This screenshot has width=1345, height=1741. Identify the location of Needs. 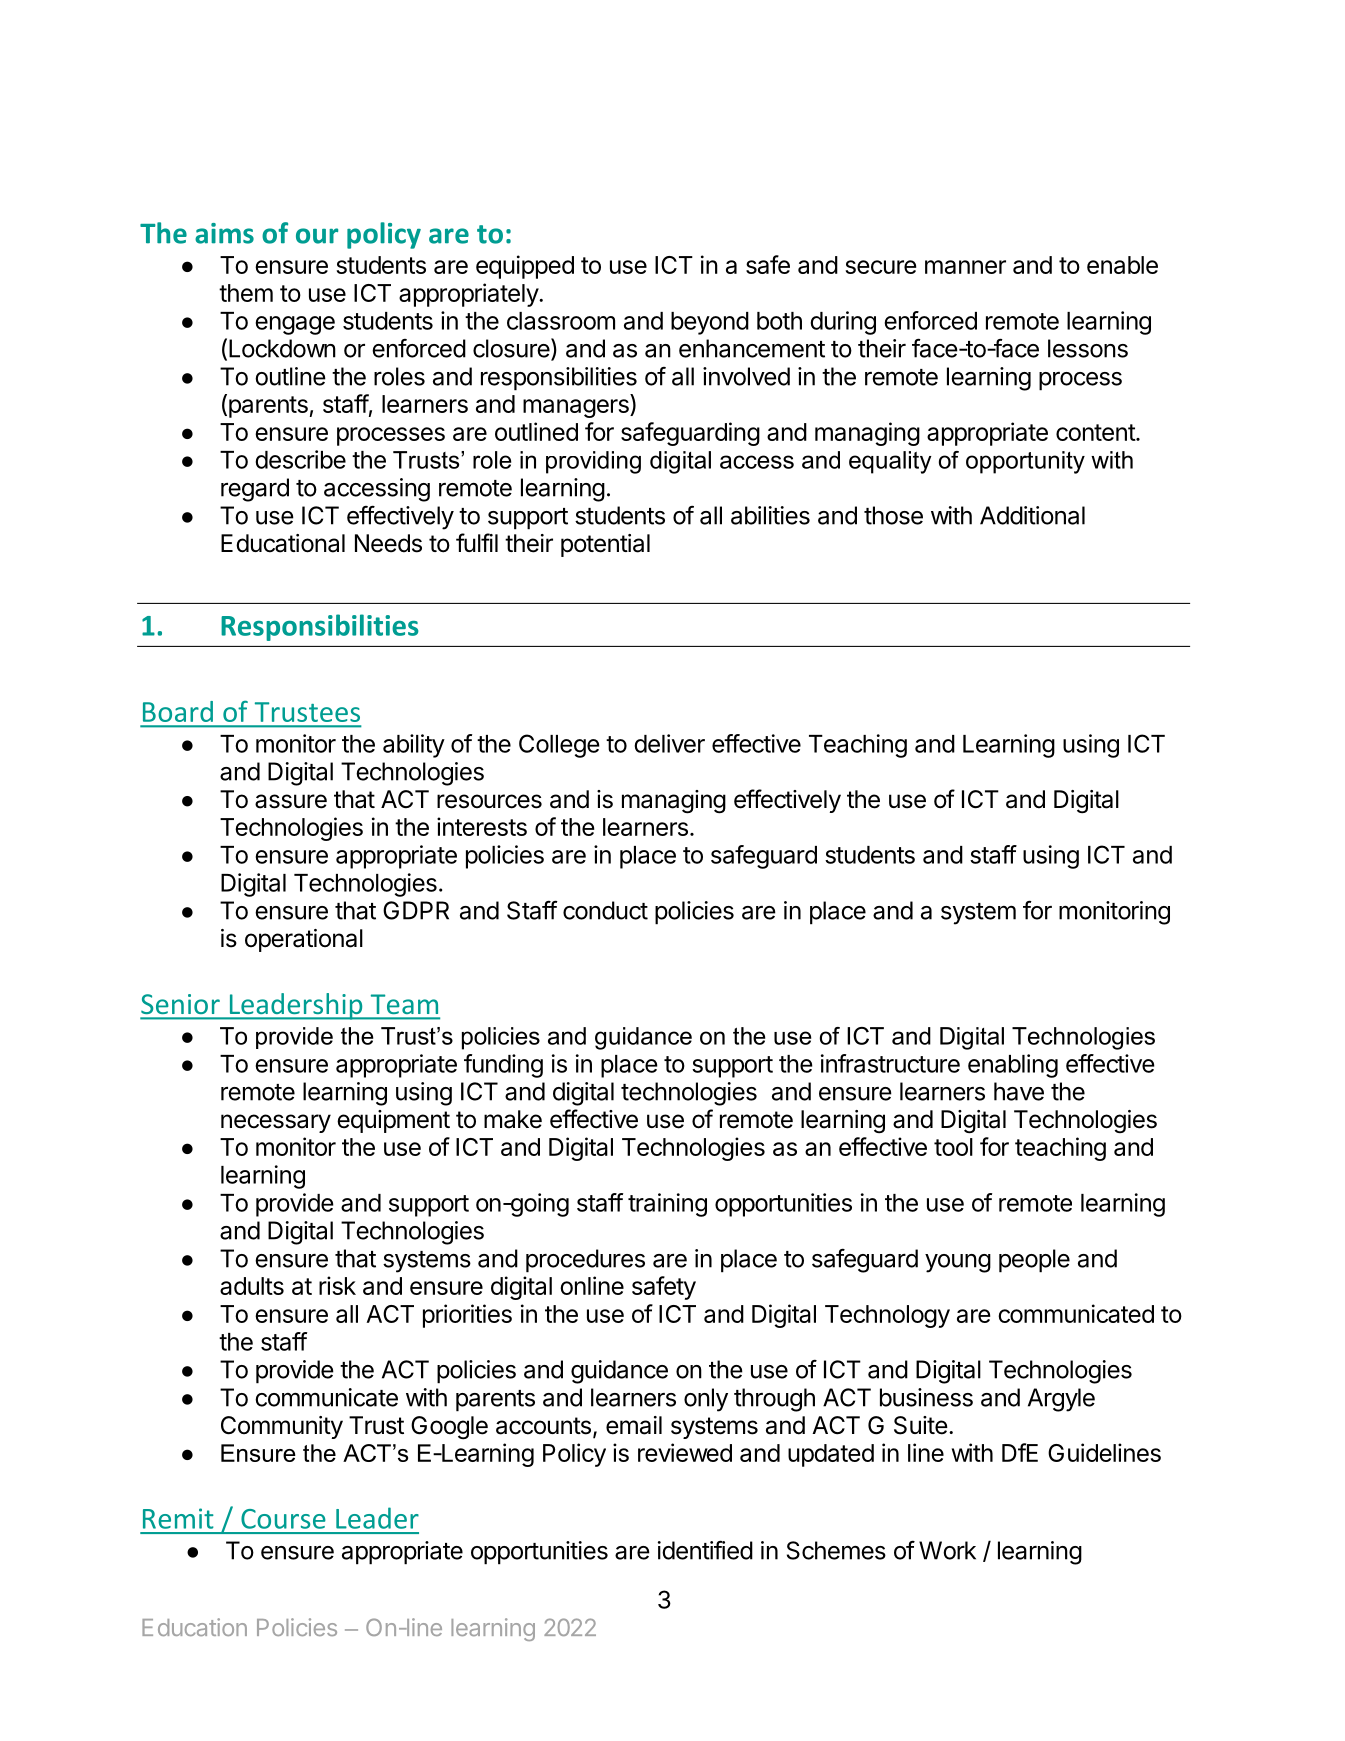
(388, 543).
